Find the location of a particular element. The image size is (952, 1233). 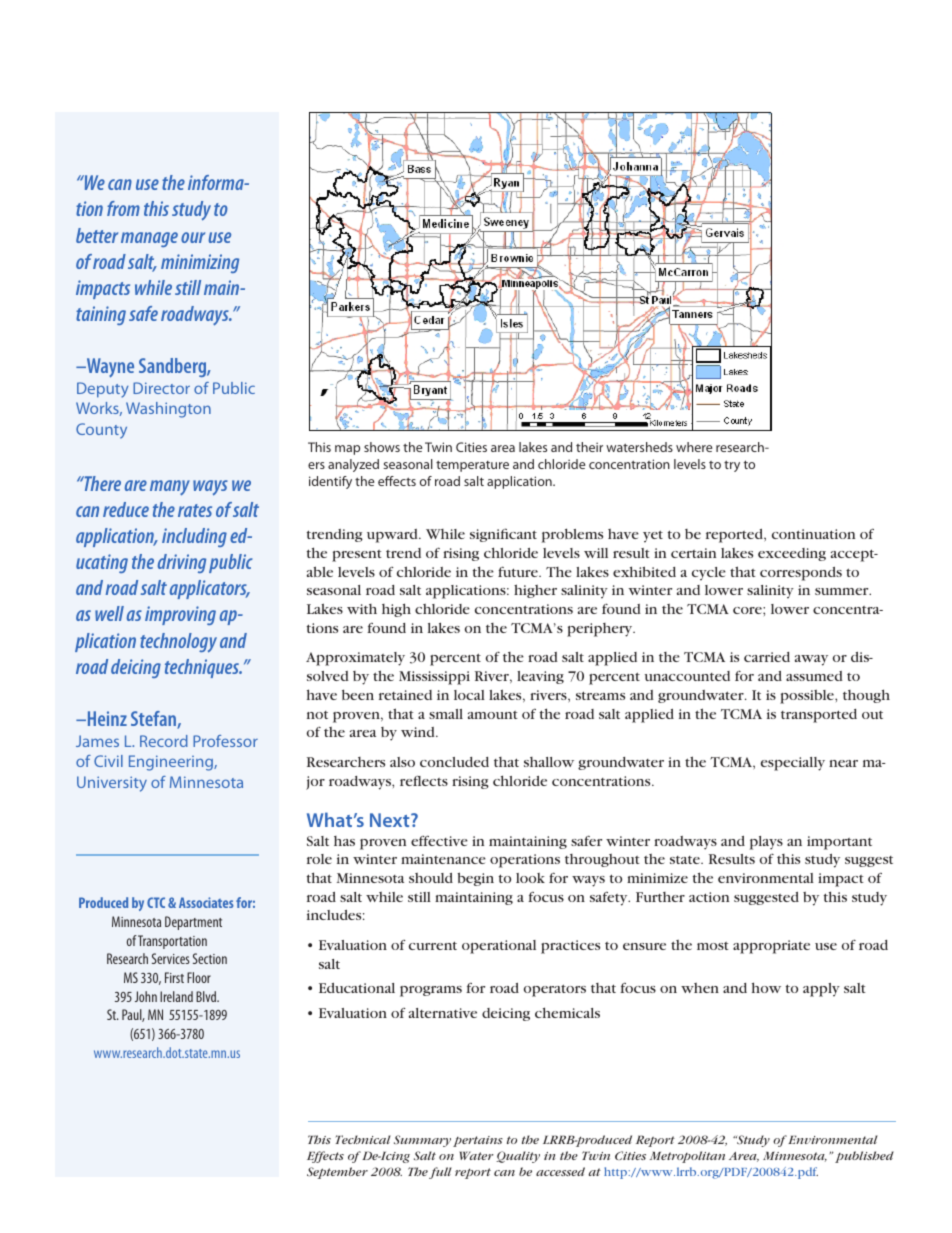

Associates is located at coordinates (206, 902).
